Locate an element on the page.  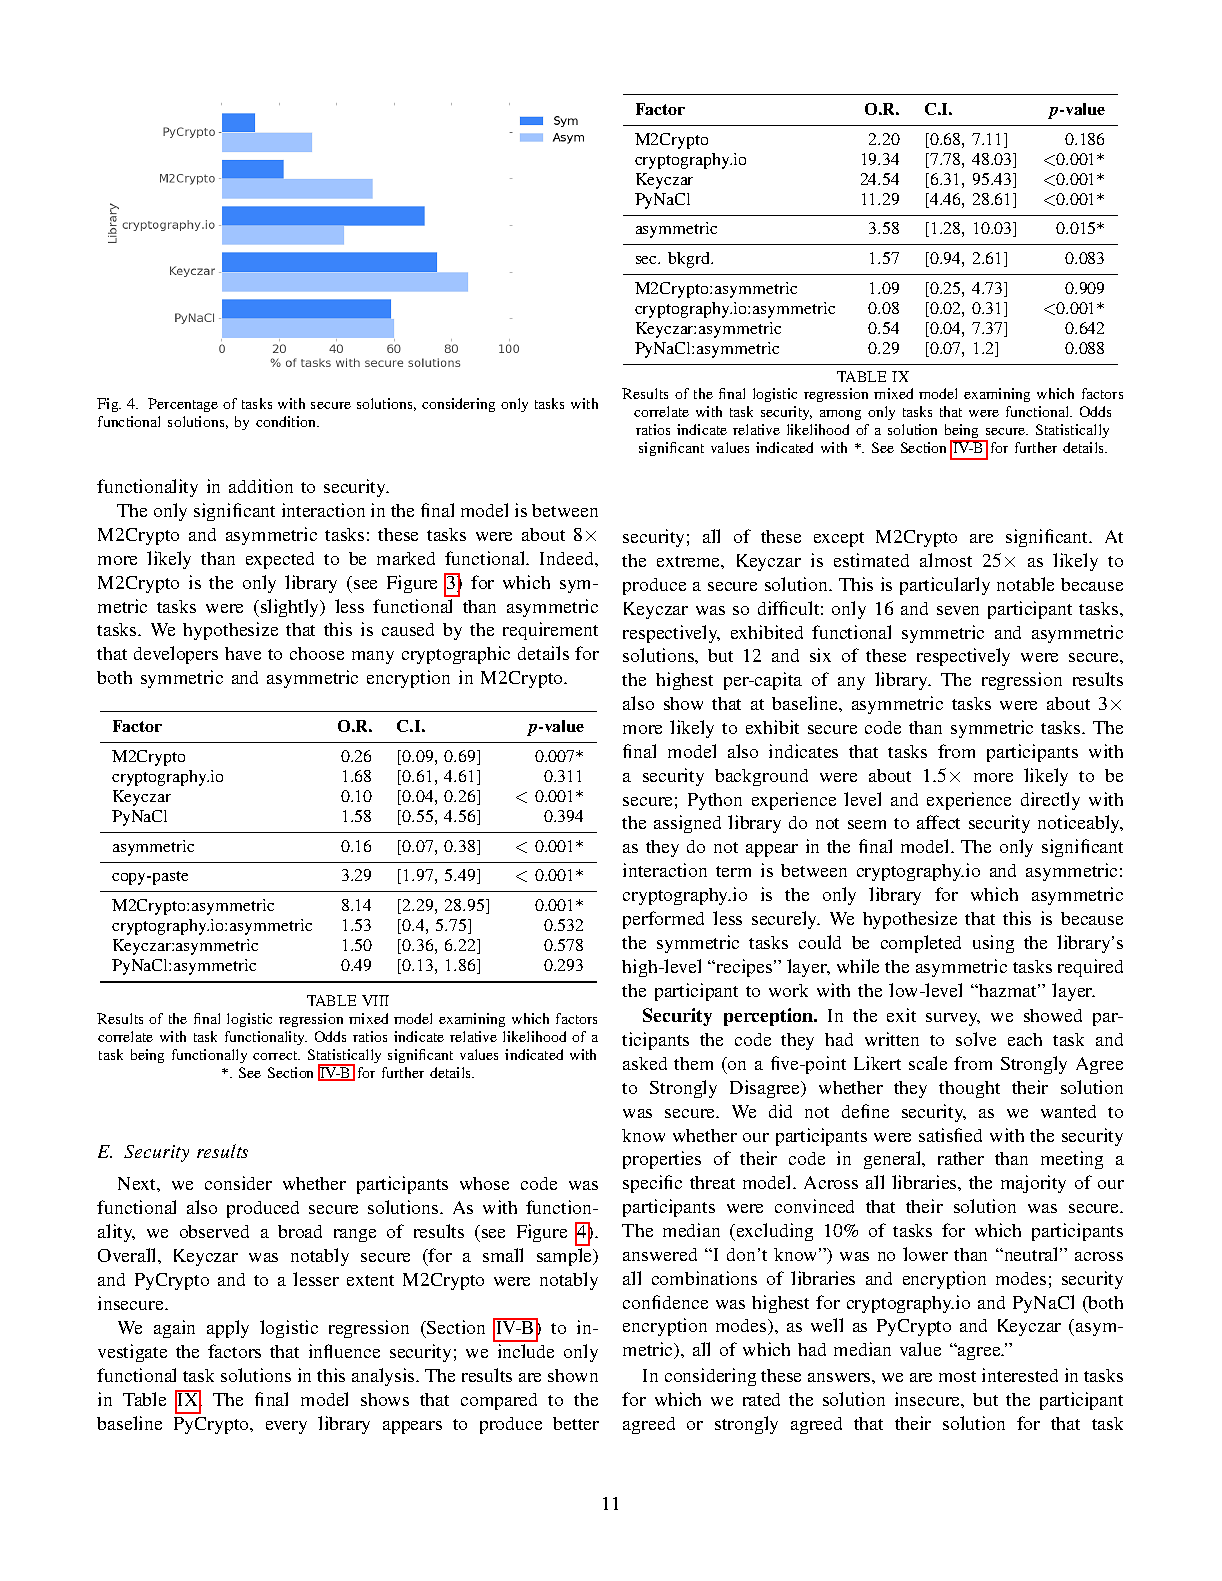
condition is located at coordinates (287, 421).
